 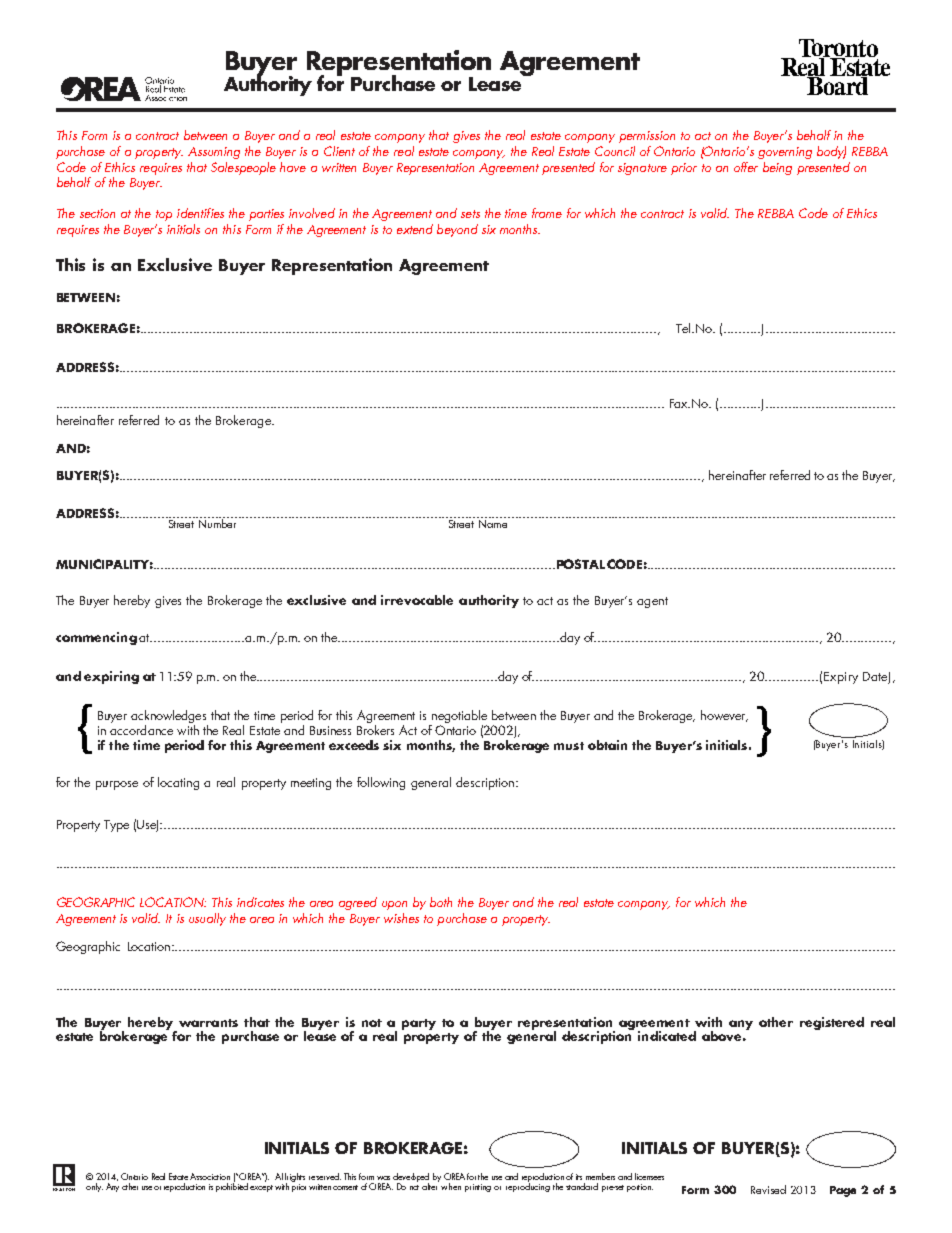 What do you see at coordinates (381, 783) in the image?
I see `following` at bounding box center [381, 783].
